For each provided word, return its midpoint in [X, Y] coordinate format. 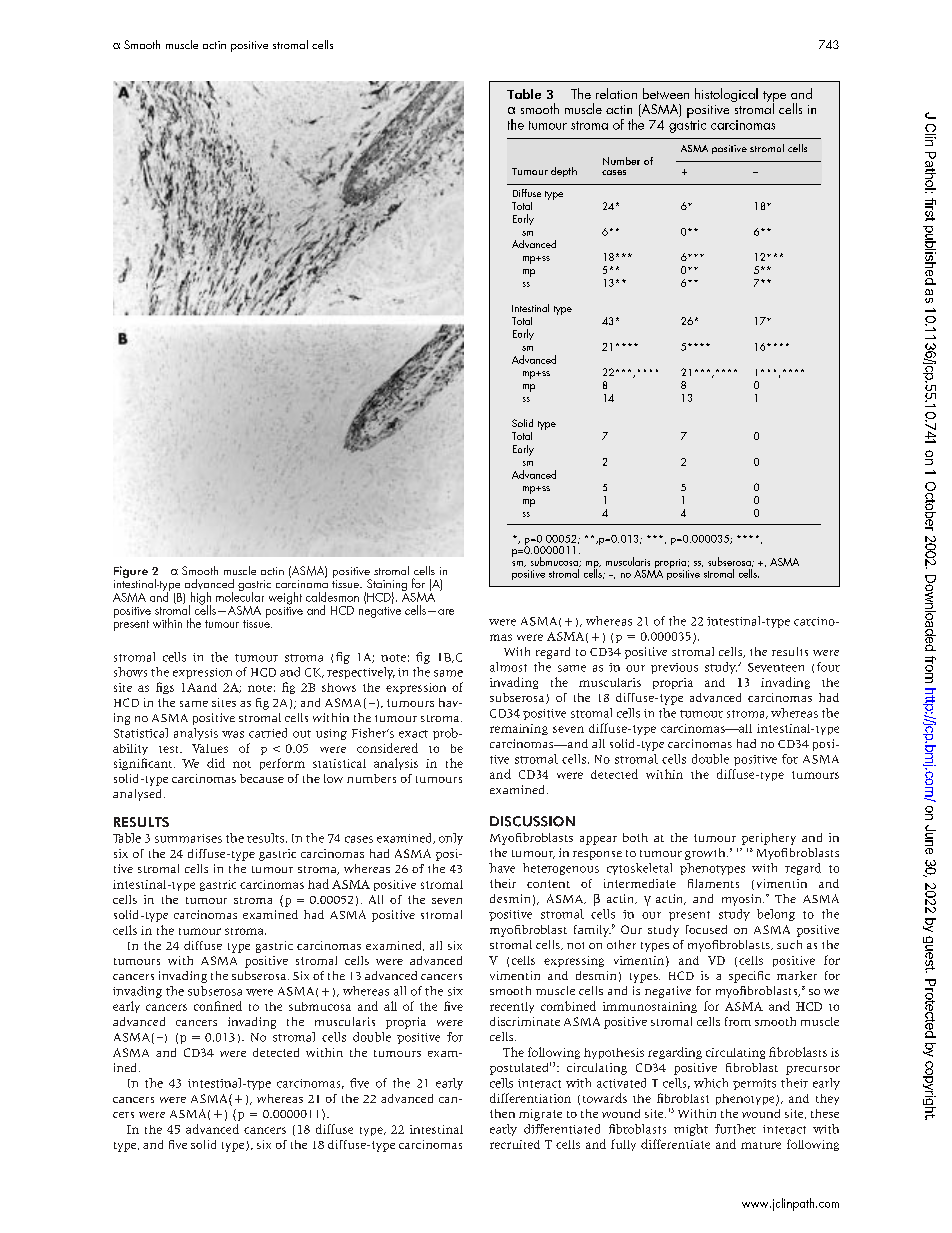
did [216, 763]
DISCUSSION [532, 821]
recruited [515, 1144]
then [502, 1113]
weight [285, 598]
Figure [131, 572]
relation [616, 93]
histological [726, 95]
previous [674, 668]
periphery [769, 839]
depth [564, 172]
